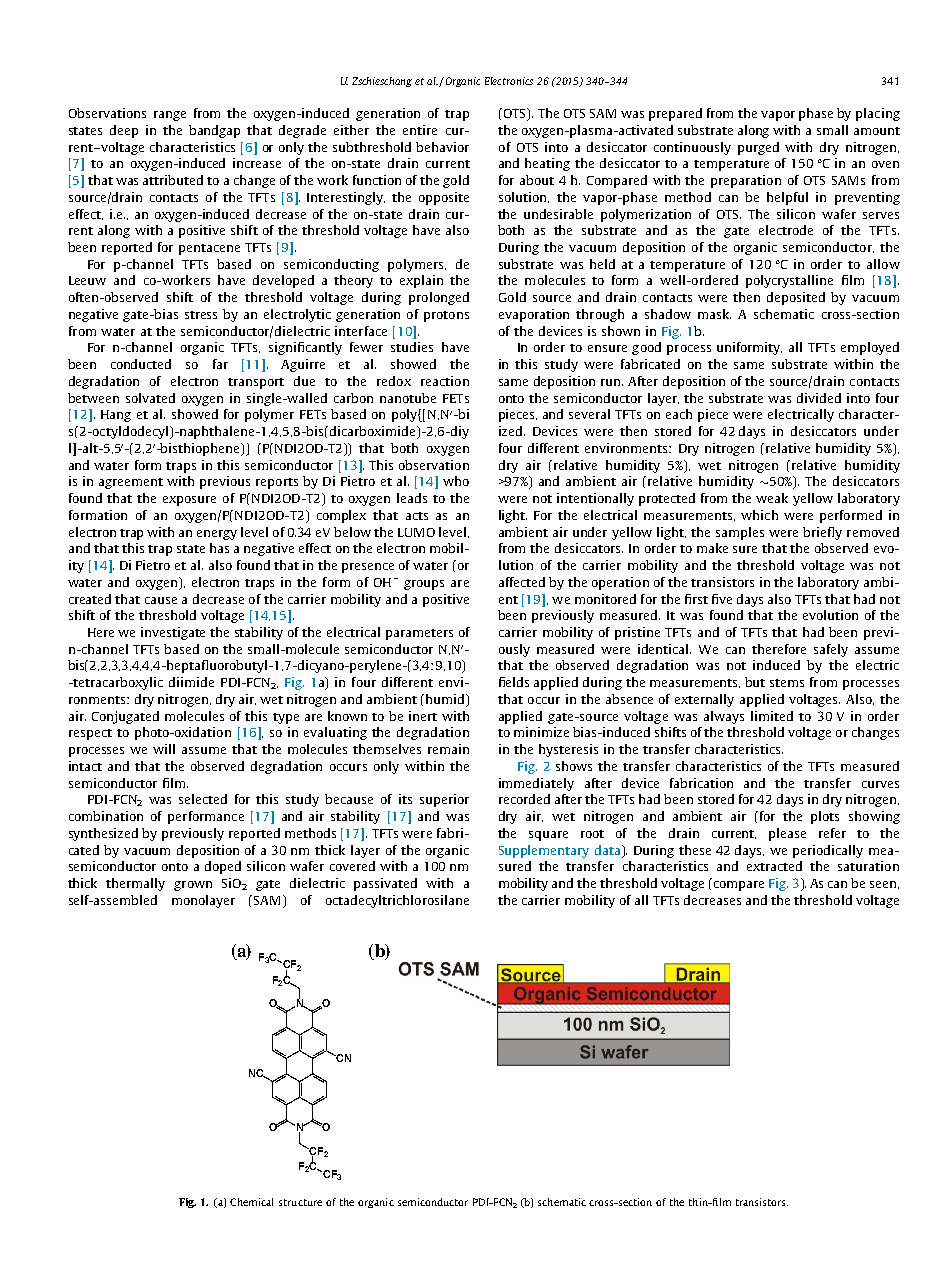 The image size is (952, 1270). I want to click on weak, so click(772, 498).
